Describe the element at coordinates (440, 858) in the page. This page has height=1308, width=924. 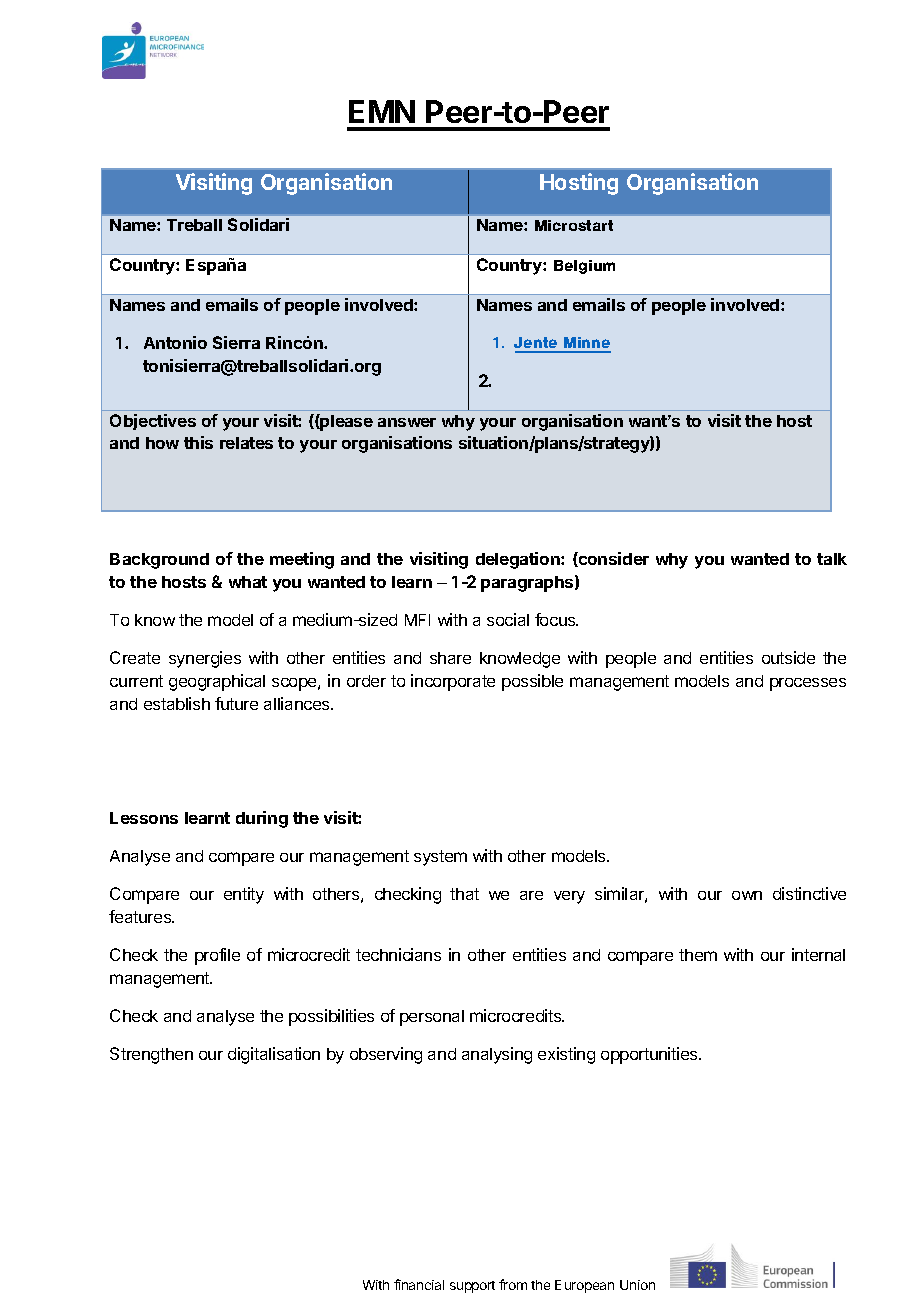
I see `system` at that location.
